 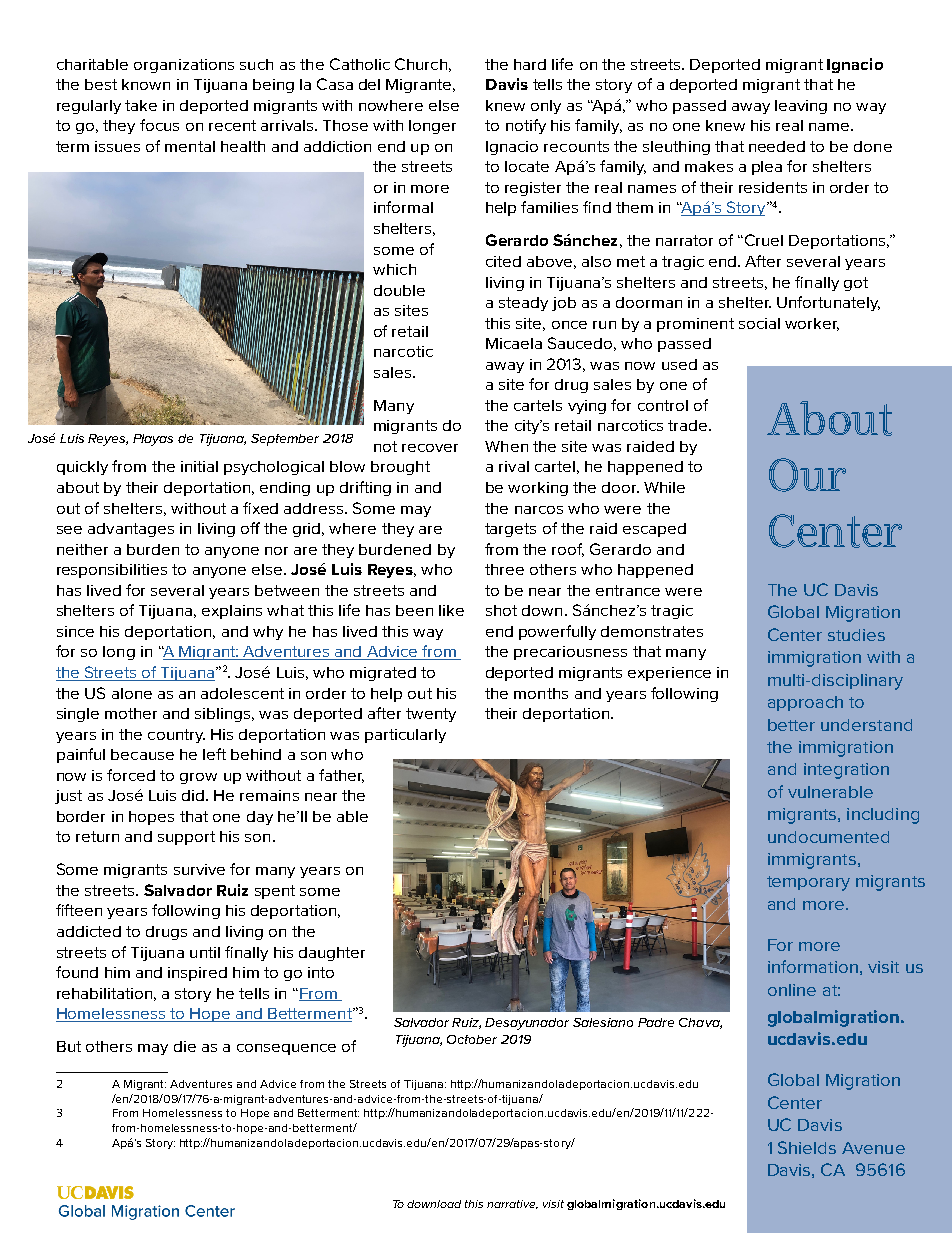 What do you see at coordinates (512, 1204) in the screenshot?
I see `narrative` at bounding box center [512, 1204].
